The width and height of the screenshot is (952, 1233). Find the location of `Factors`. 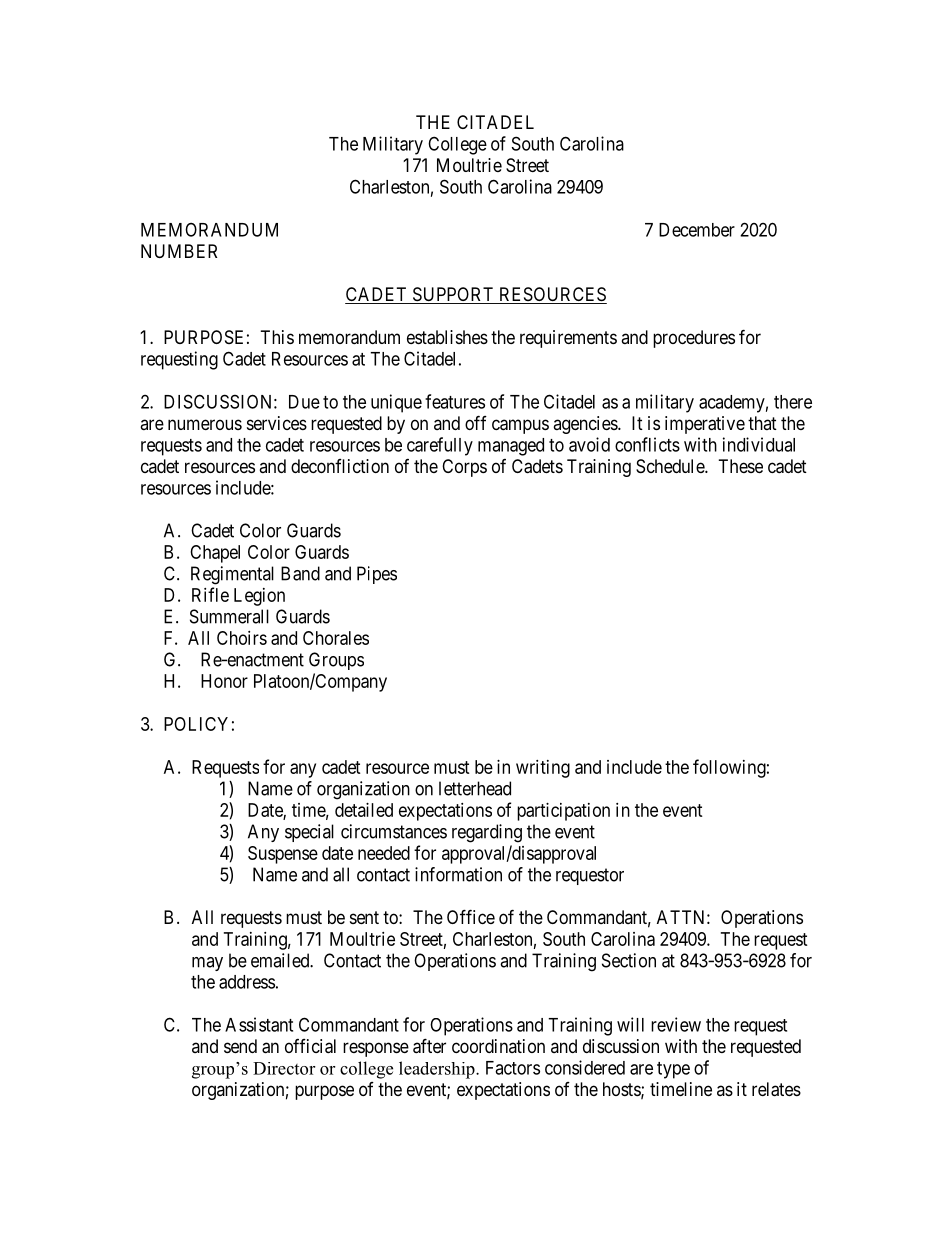

Factors is located at coordinates (513, 1068).
